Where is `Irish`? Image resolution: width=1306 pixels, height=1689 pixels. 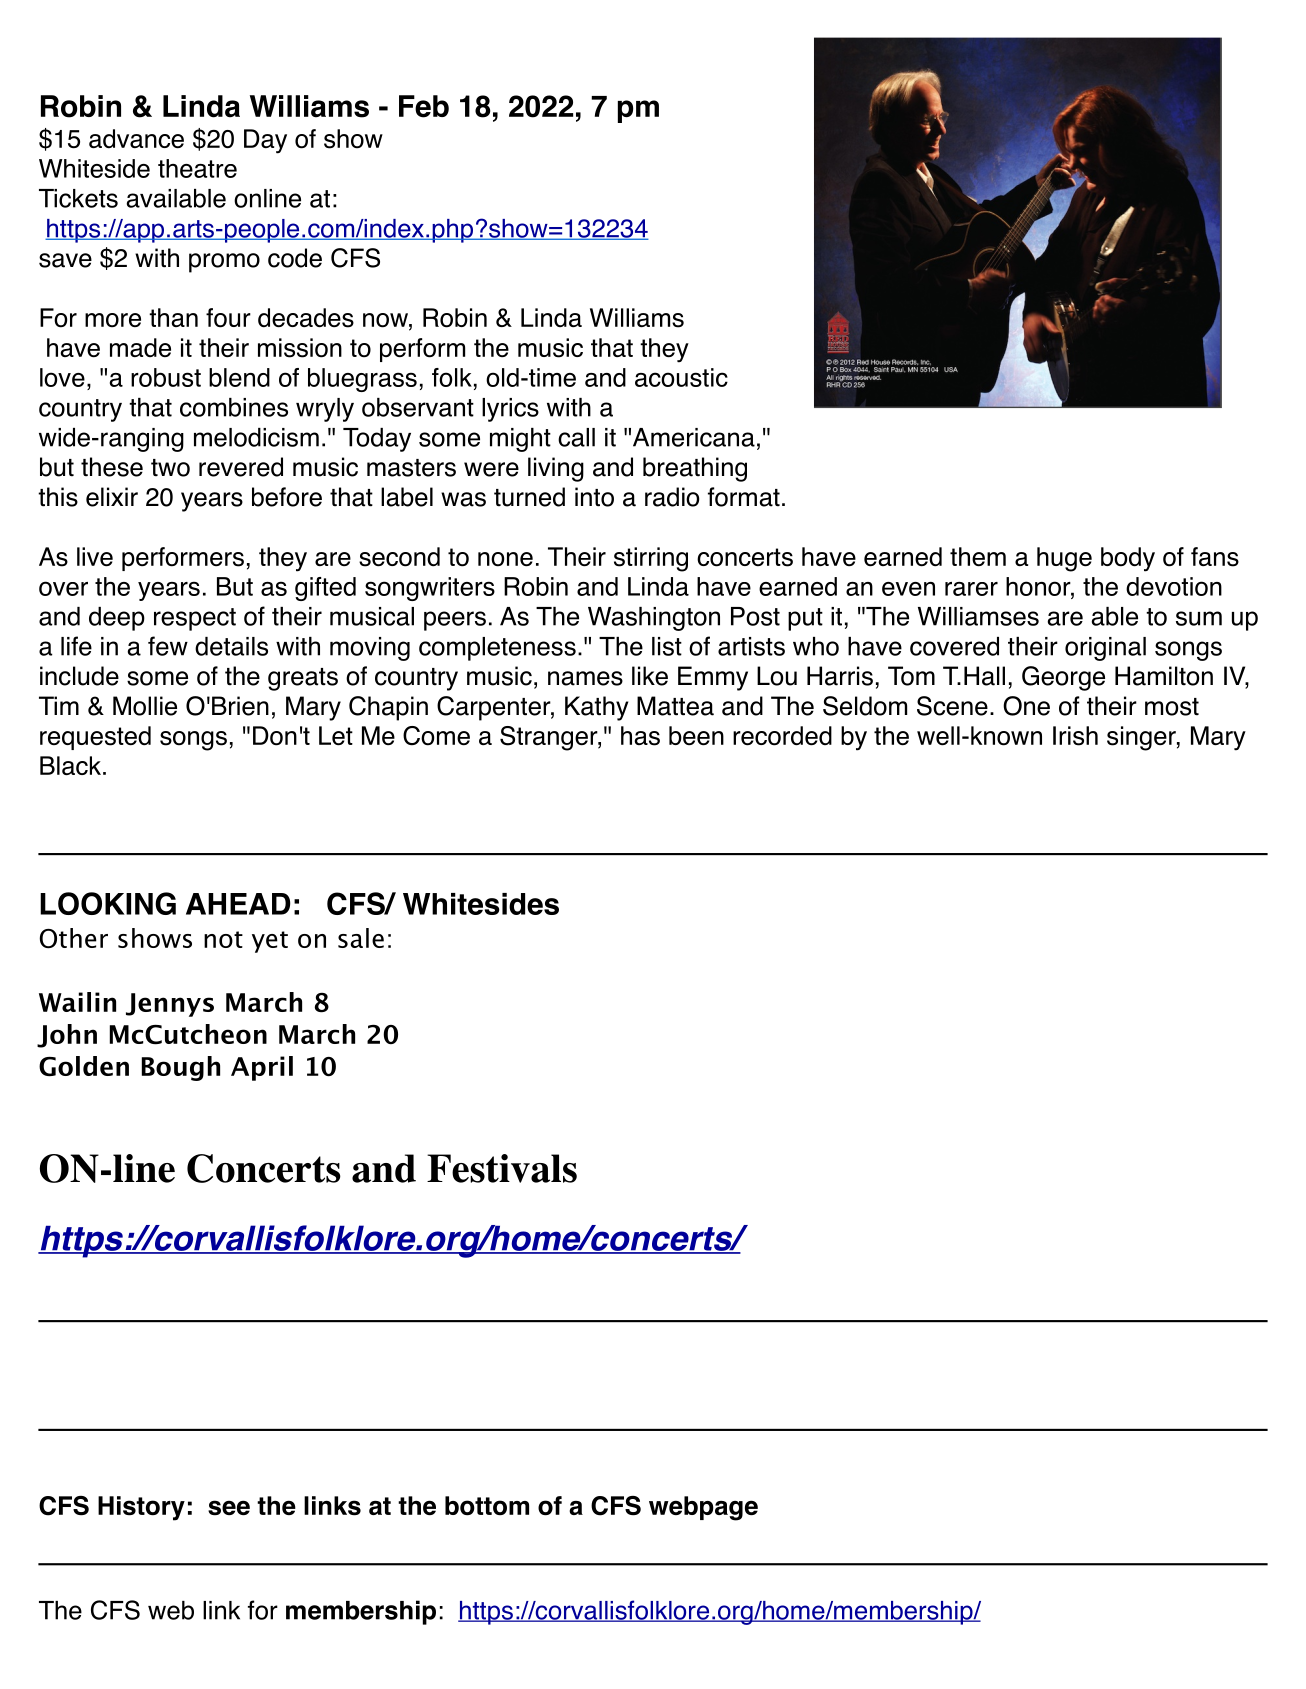
Irish is located at coordinates (1075, 736).
